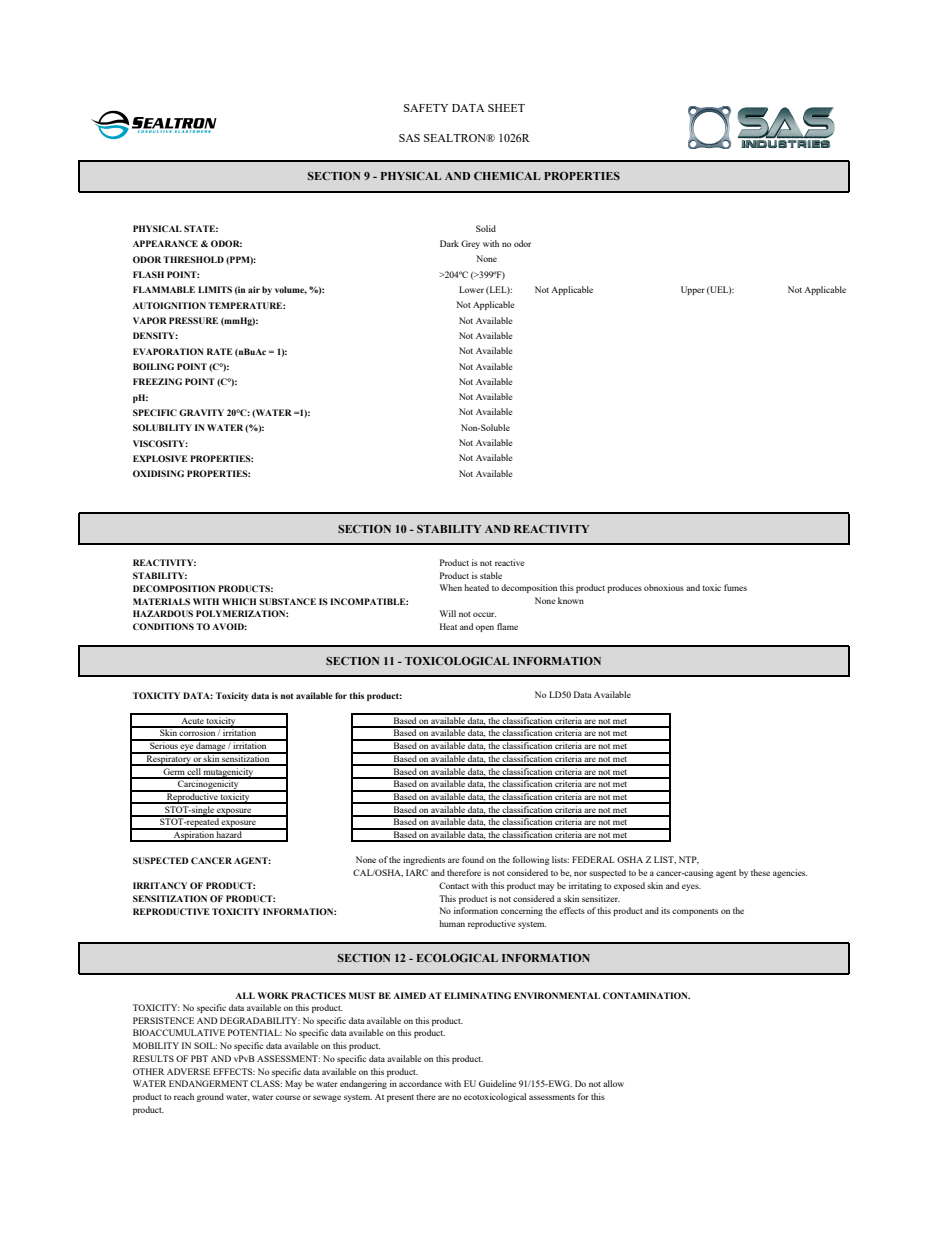  I want to click on PRESSURE, so click(193, 320).
